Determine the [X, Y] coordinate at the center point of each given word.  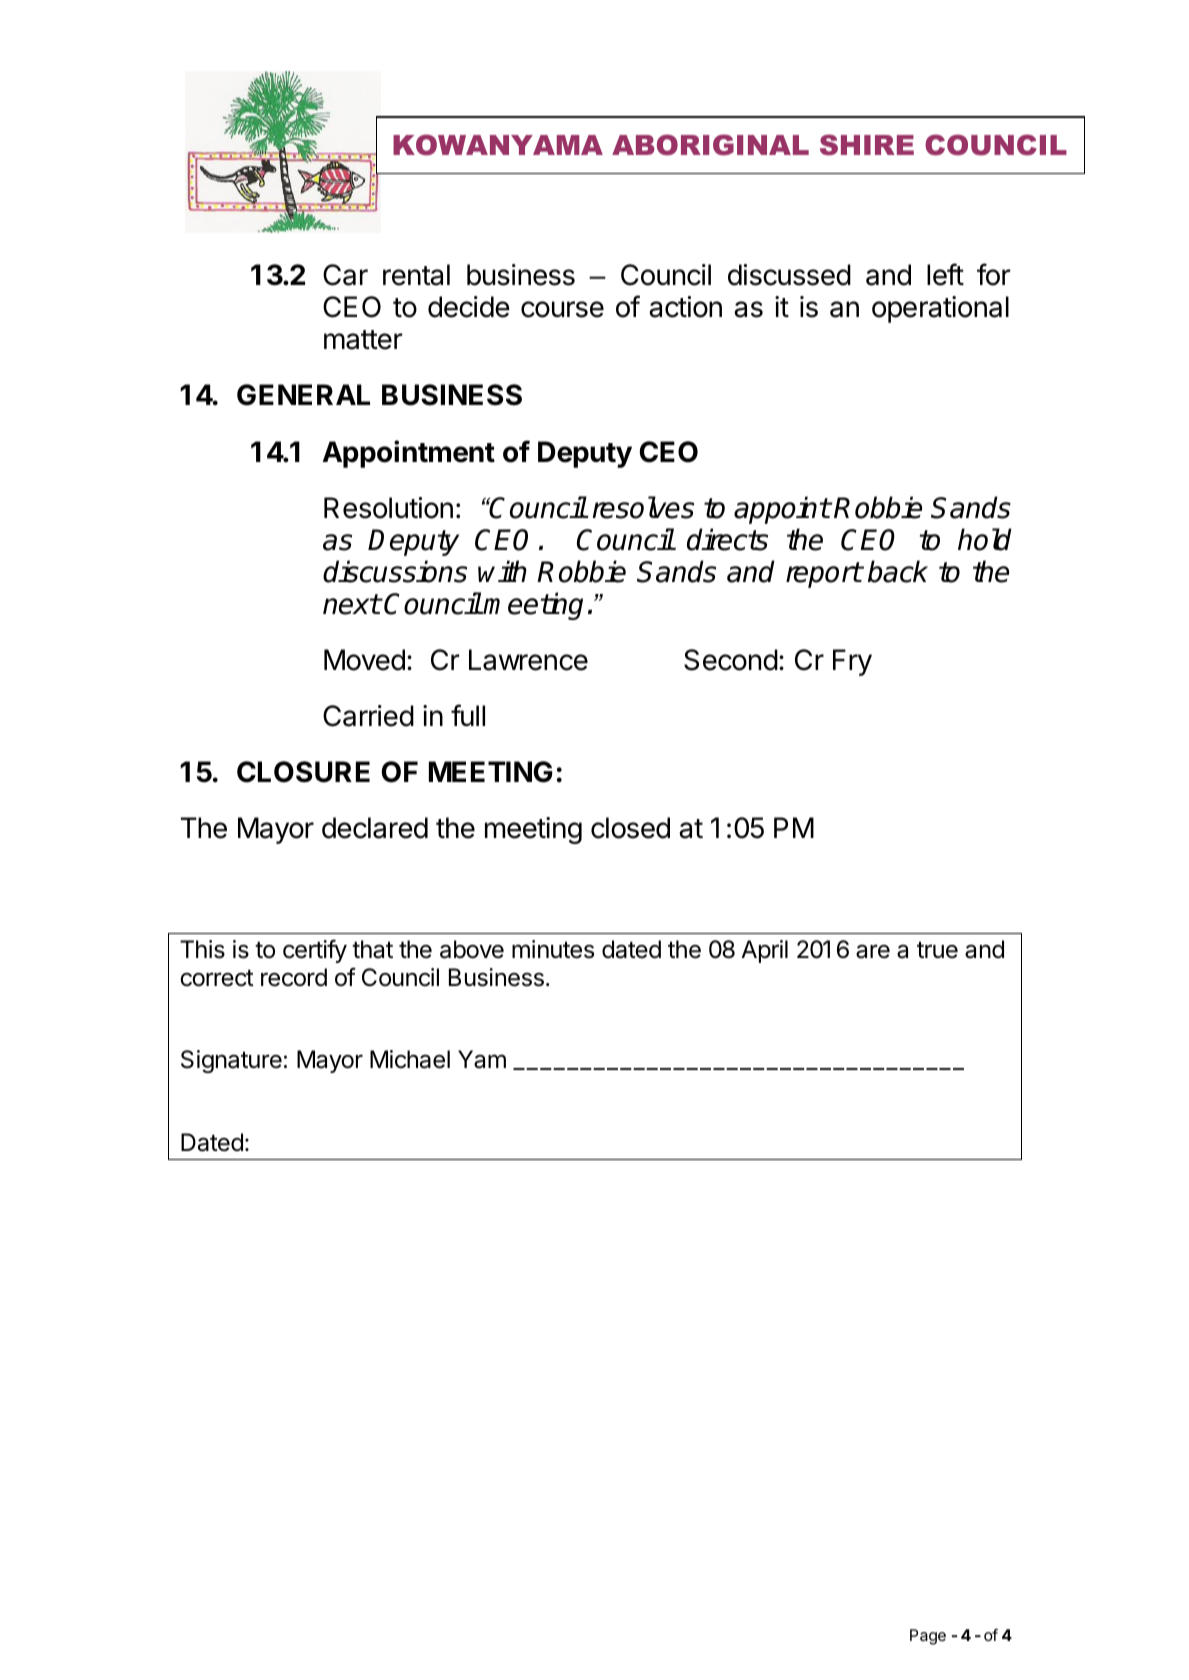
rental [416, 275]
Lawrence [528, 660]
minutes [553, 949]
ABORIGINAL [710, 145]
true [937, 950]
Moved [364, 660]
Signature [231, 1061]
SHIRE [867, 145]
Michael [410, 1059]
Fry [852, 662]
